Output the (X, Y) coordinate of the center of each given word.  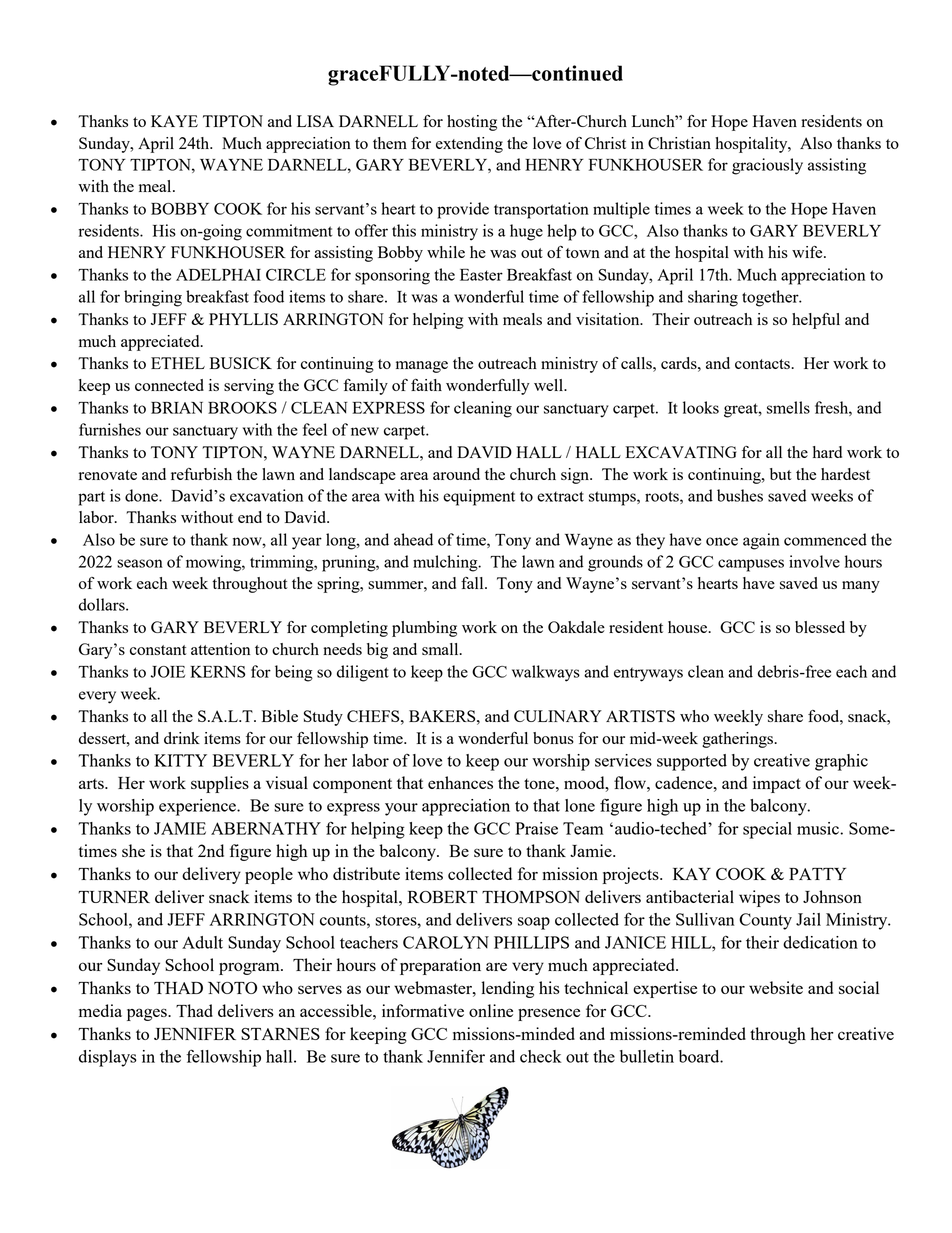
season (140, 563)
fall (473, 583)
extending (469, 145)
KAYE (174, 121)
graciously (767, 166)
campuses (751, 565)
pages (148, 1014)
